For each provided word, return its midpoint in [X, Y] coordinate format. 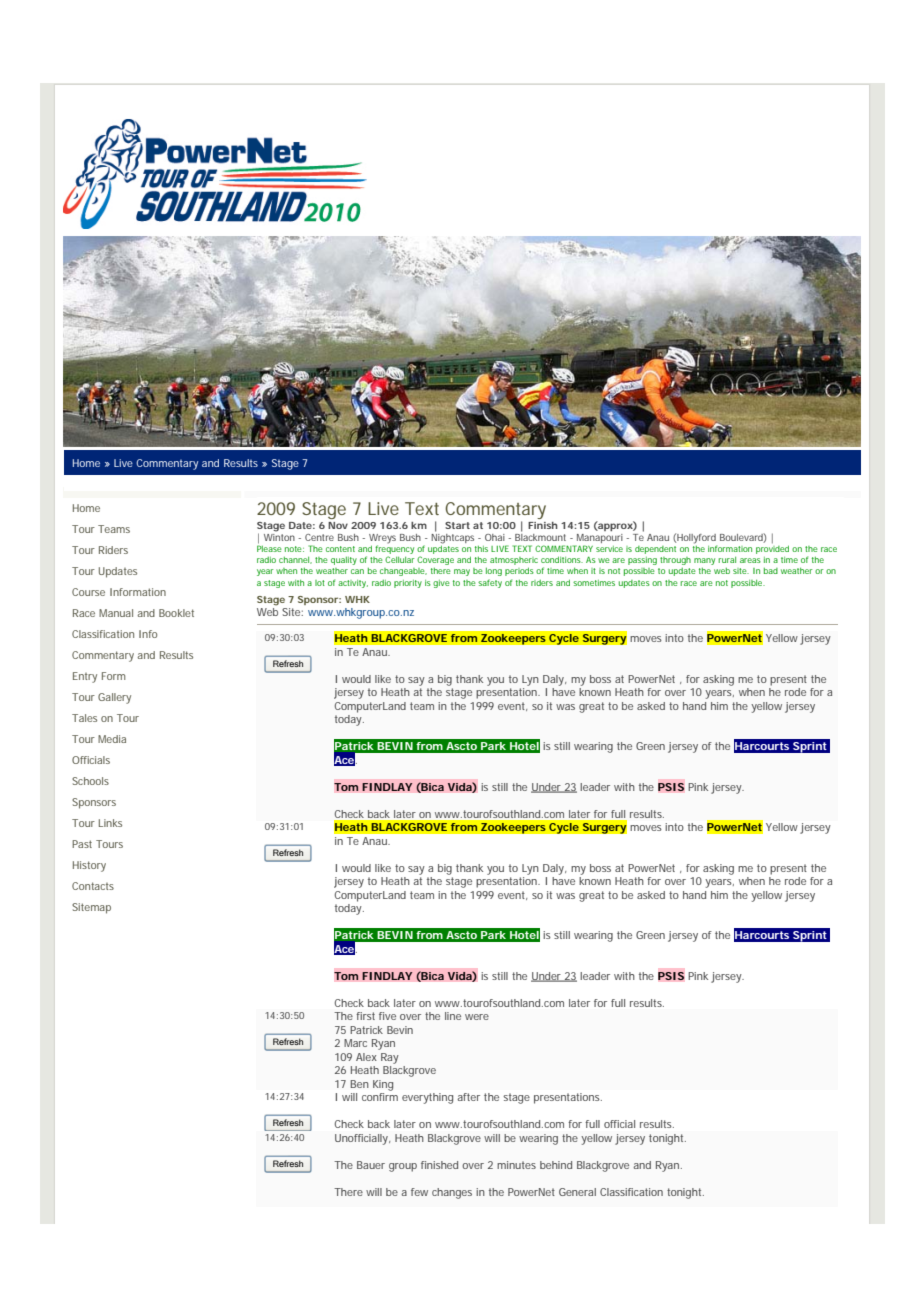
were [477, 1017]
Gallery [114, 698]
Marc [355, 1043]
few [419, 1192]
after [468, 1097]
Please [269, 548]
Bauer [371, 1165]
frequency [394, 551]
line [453, 1016]
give [441, 584]
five [387, 1016]
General [577, 1192]
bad [771, 571]
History [89, 866]
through [675, 561]
